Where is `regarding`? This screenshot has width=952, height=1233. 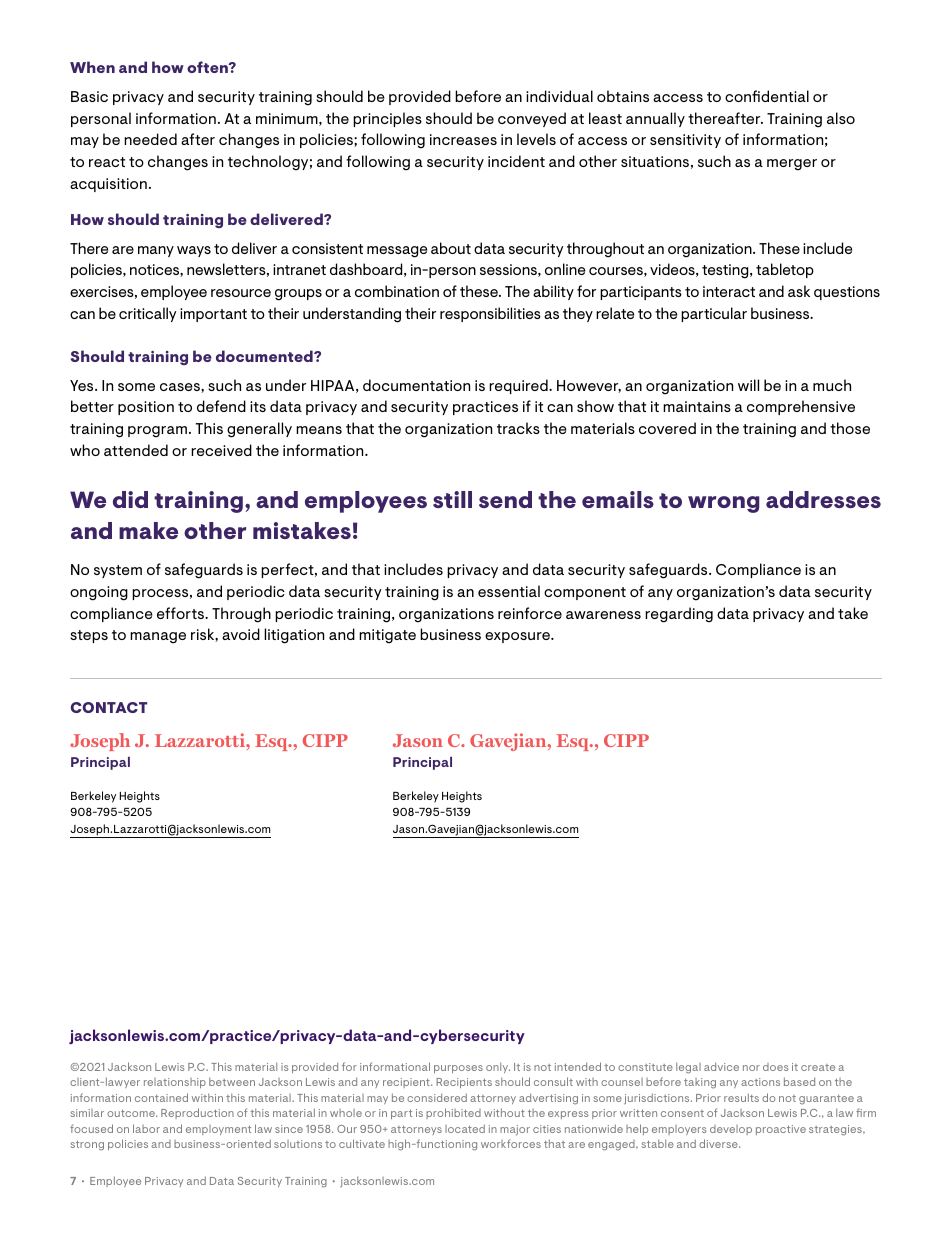 regarding is located at coordinates (679, 615).
